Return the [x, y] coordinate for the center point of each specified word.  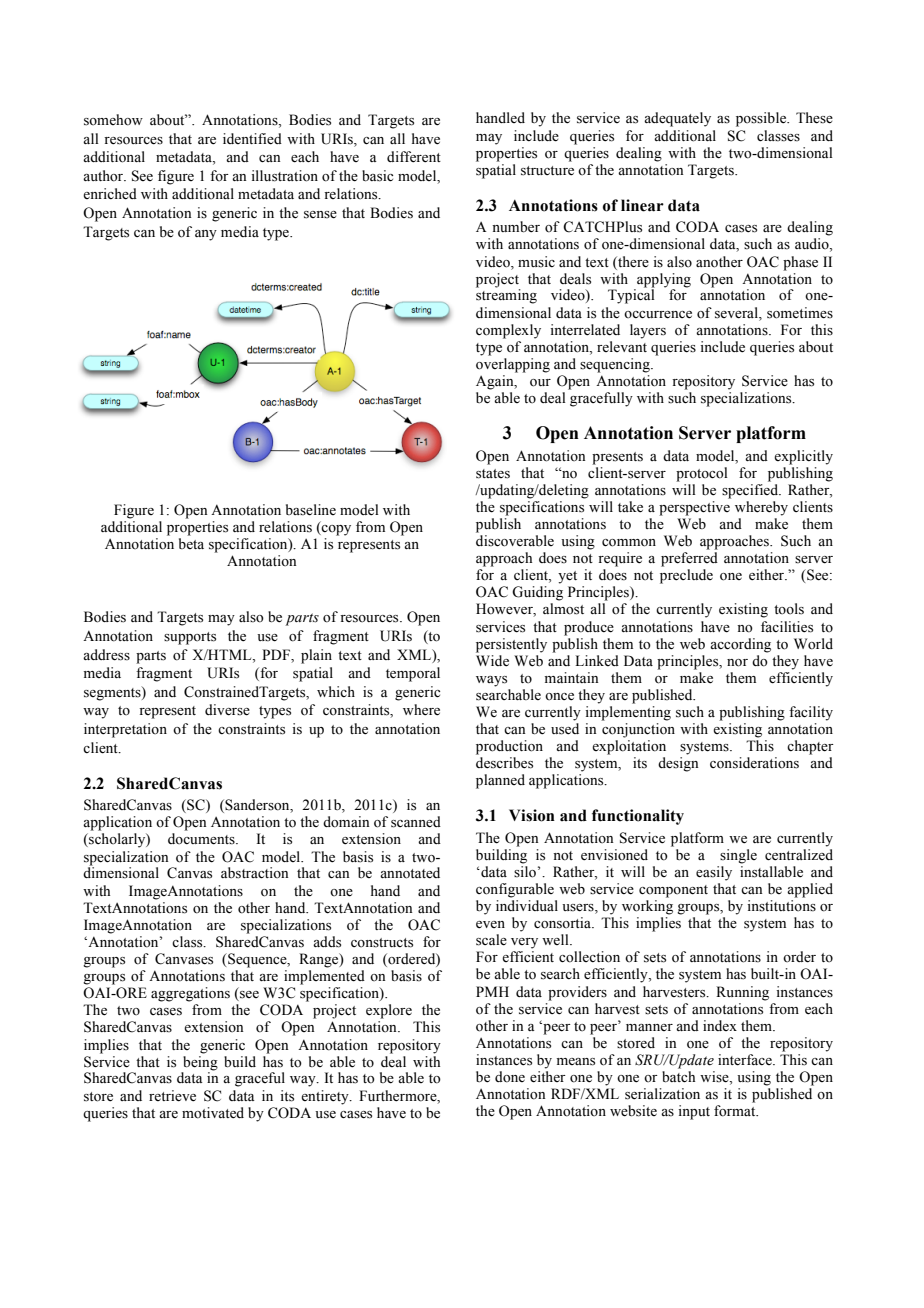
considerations [754, 763]
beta [191, 543]
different [414, 157]
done [510, 1077]
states [493, 474]
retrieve [172, 1096]
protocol [702, 474]
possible [762, 119]
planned [500, 781]
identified [252, 139]
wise [715, 1078]
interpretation [125, 730]
